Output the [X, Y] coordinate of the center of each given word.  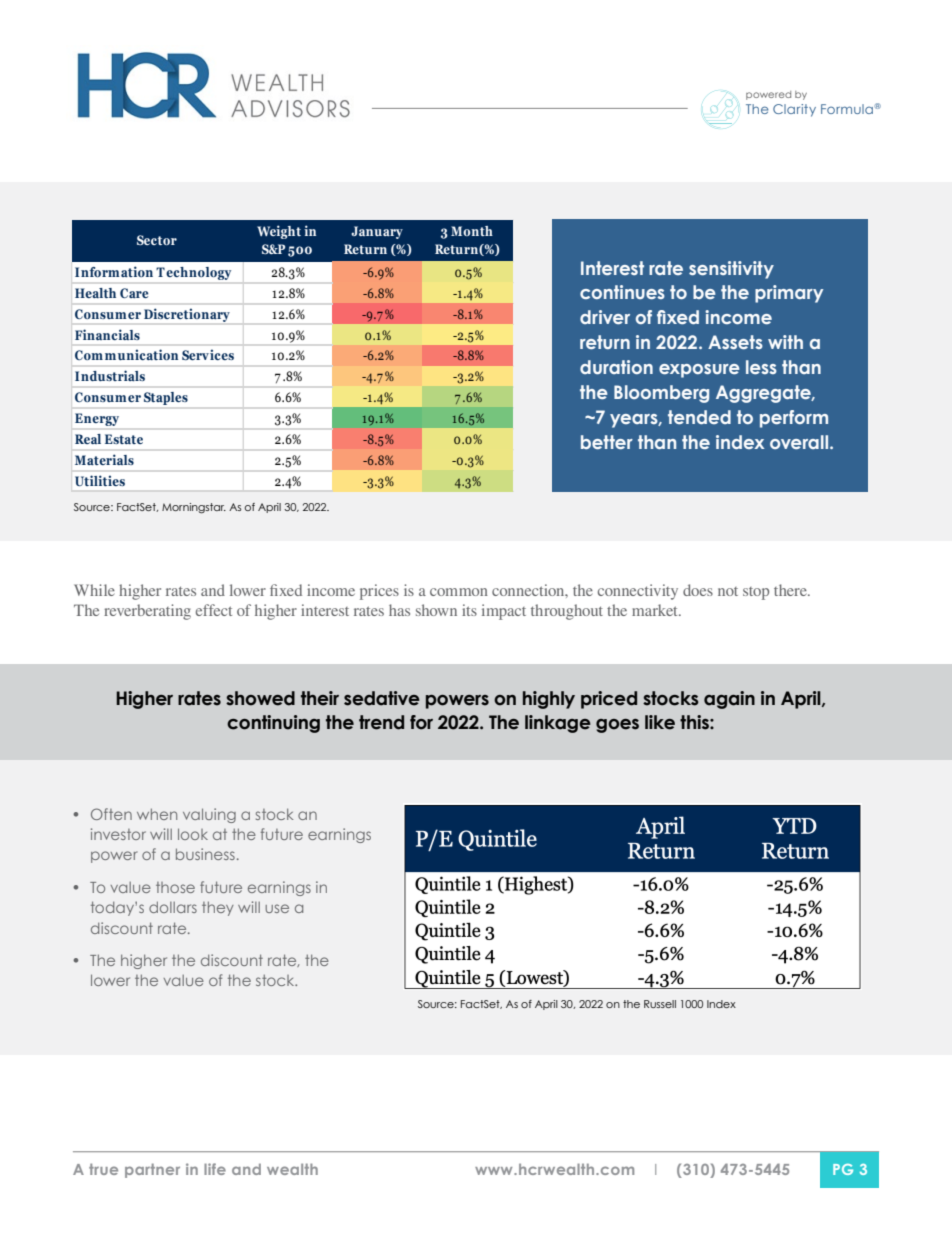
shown [436, 610]
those [175, 887]
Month [472, 231]
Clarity [794, 110]
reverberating [147, 612]
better [607, 442]
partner [152, 1170]
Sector [157, 240]
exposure [699, 371]
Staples [166, 398]
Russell [660, 1004]
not [728, 591]
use [277, 908]
